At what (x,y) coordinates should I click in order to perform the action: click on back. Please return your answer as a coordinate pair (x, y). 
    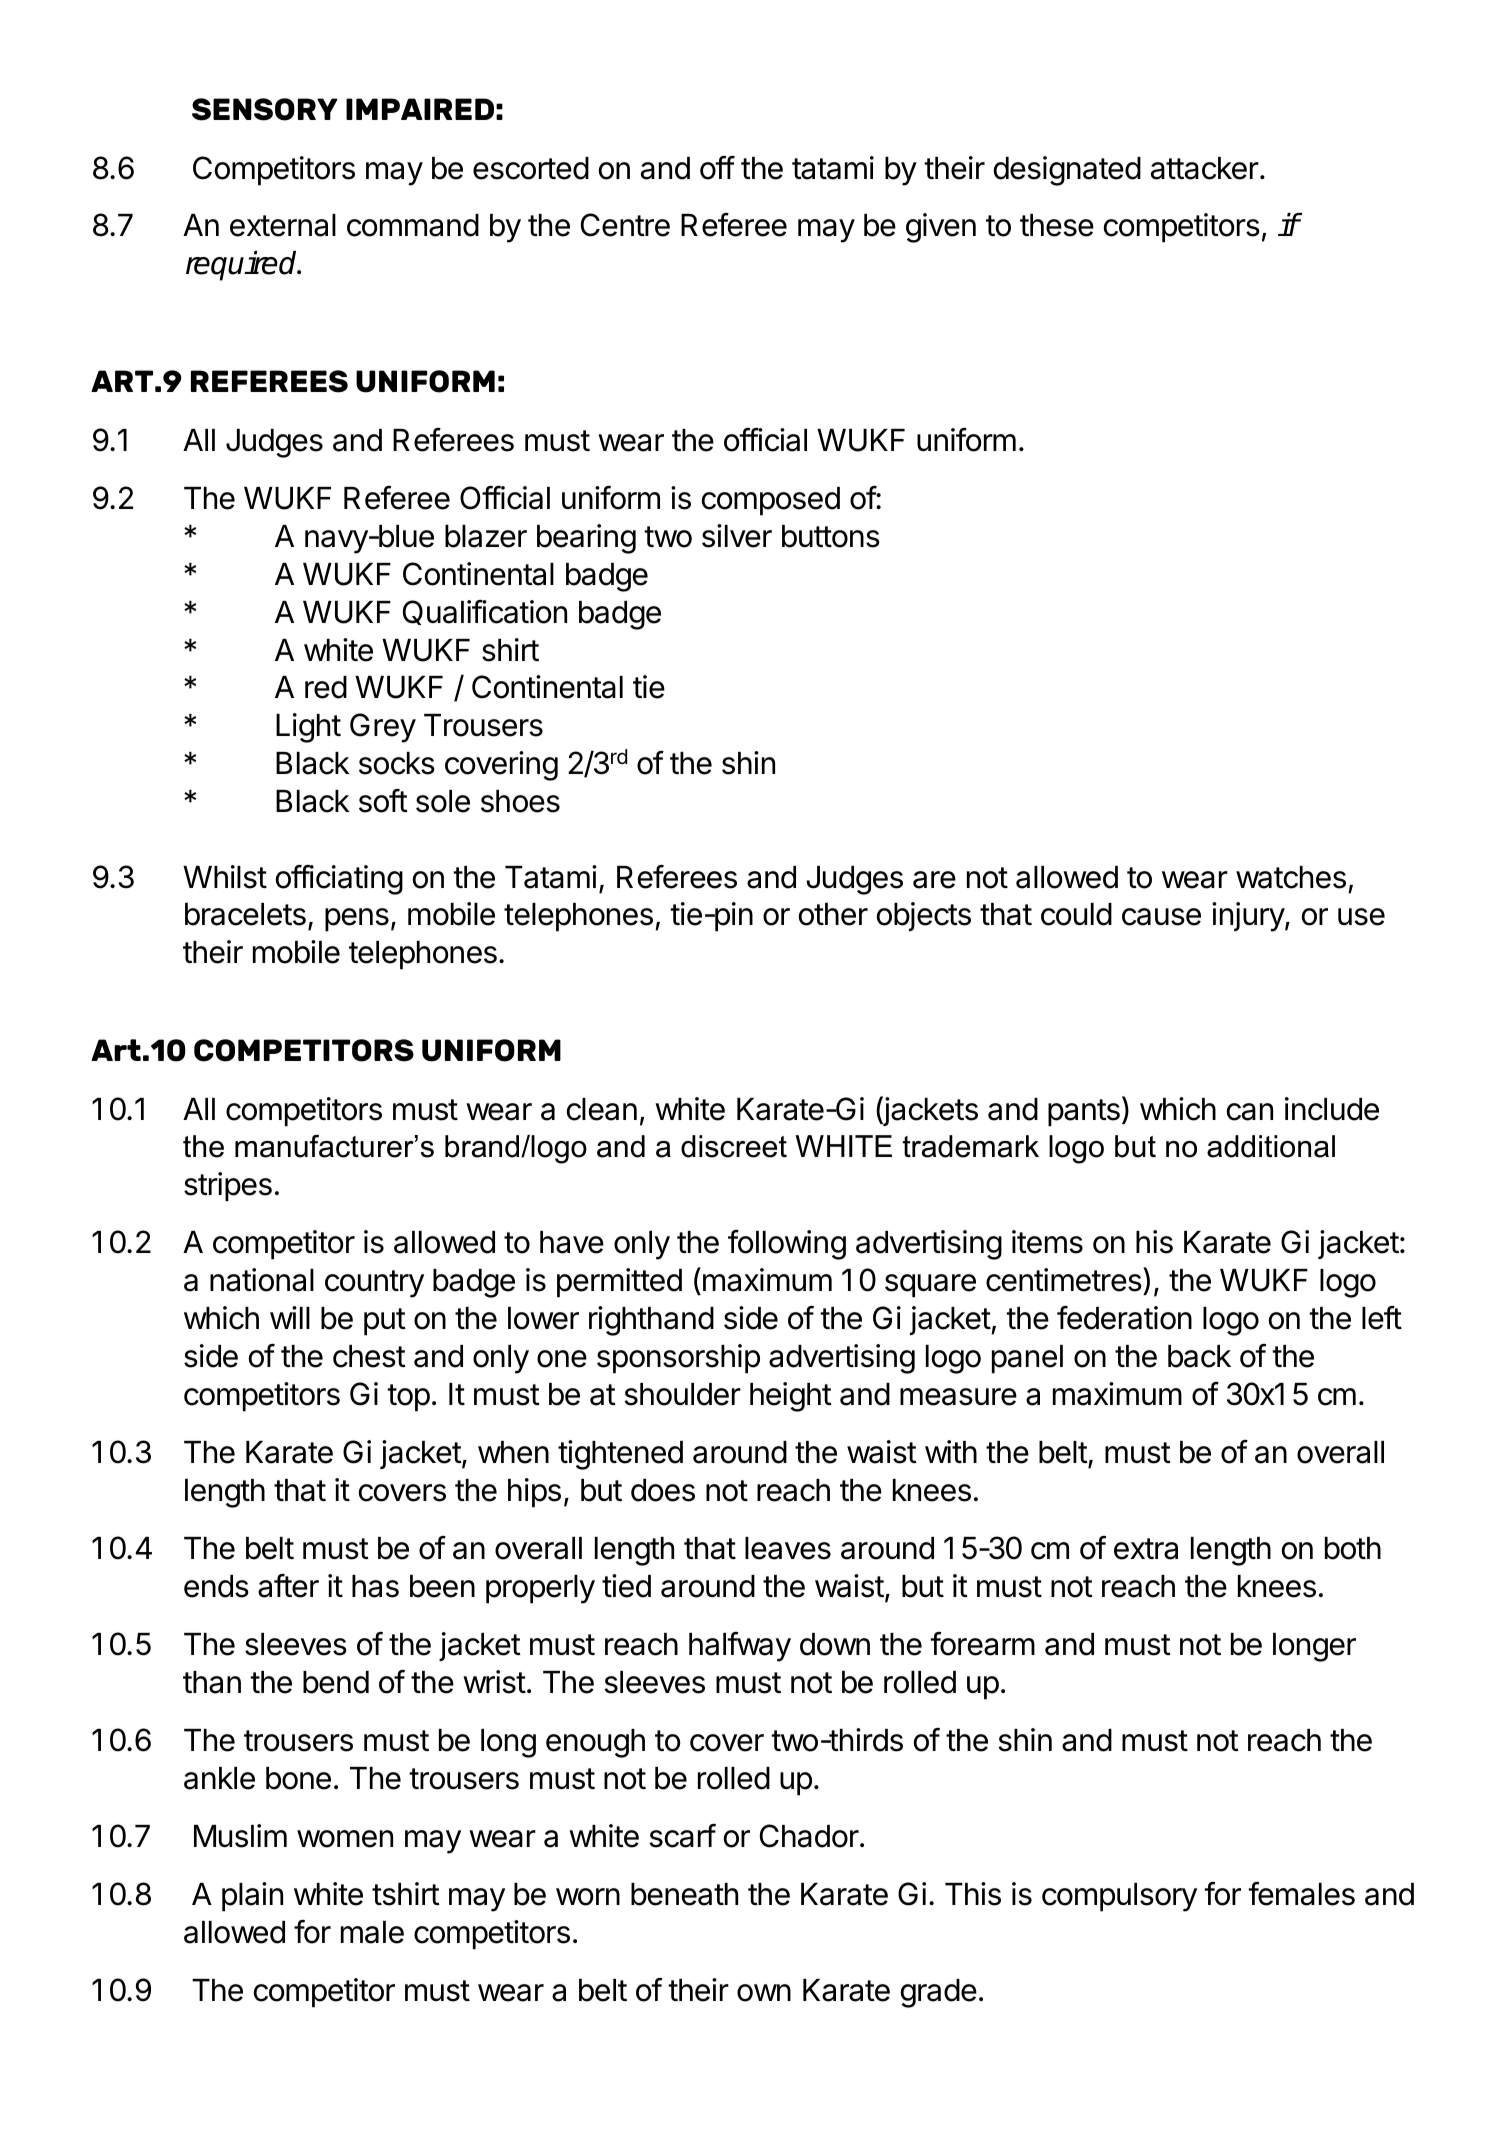
    Looking at the image, I should click on (1199, 1356).
